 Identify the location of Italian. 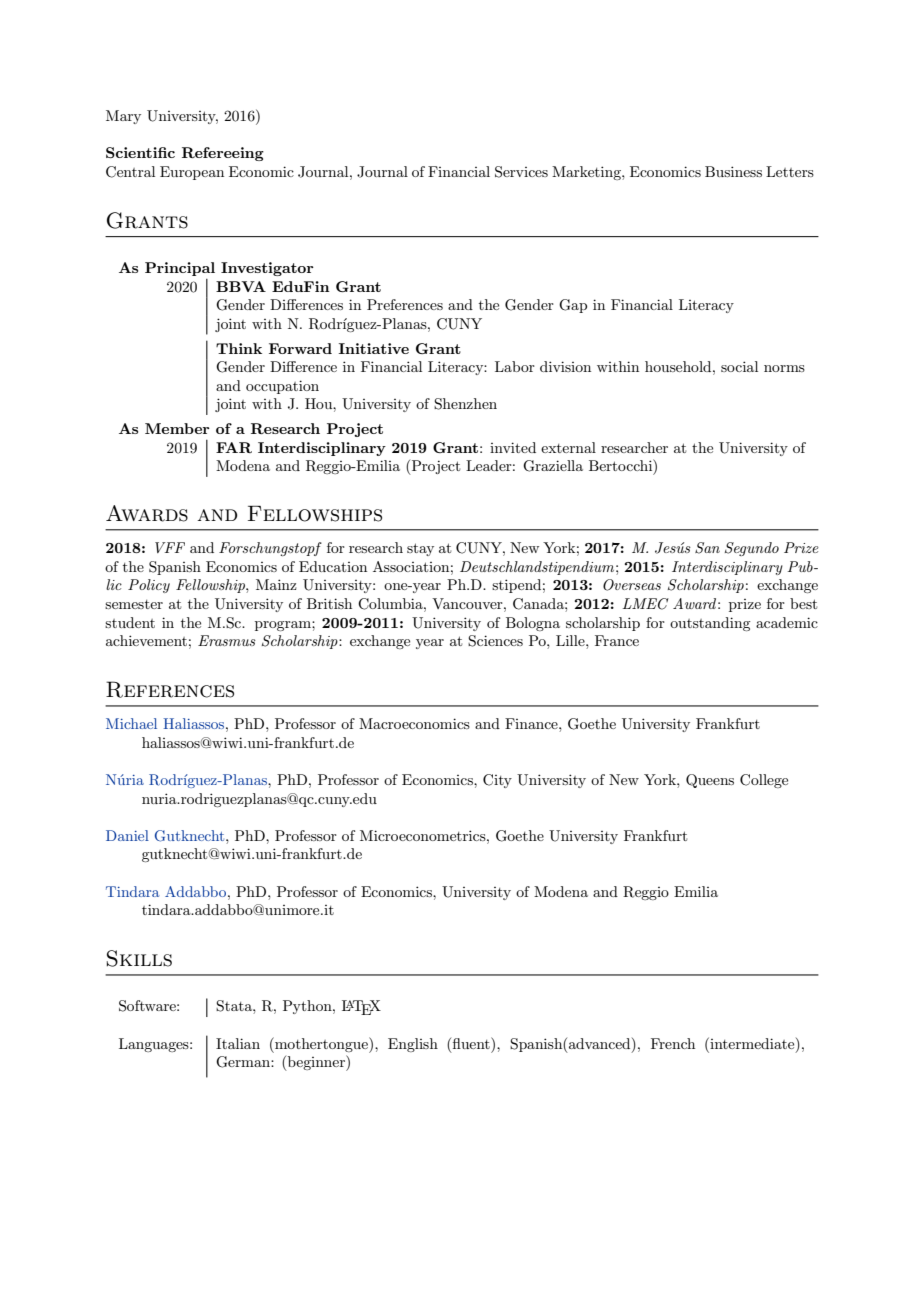
(238, 1043).
